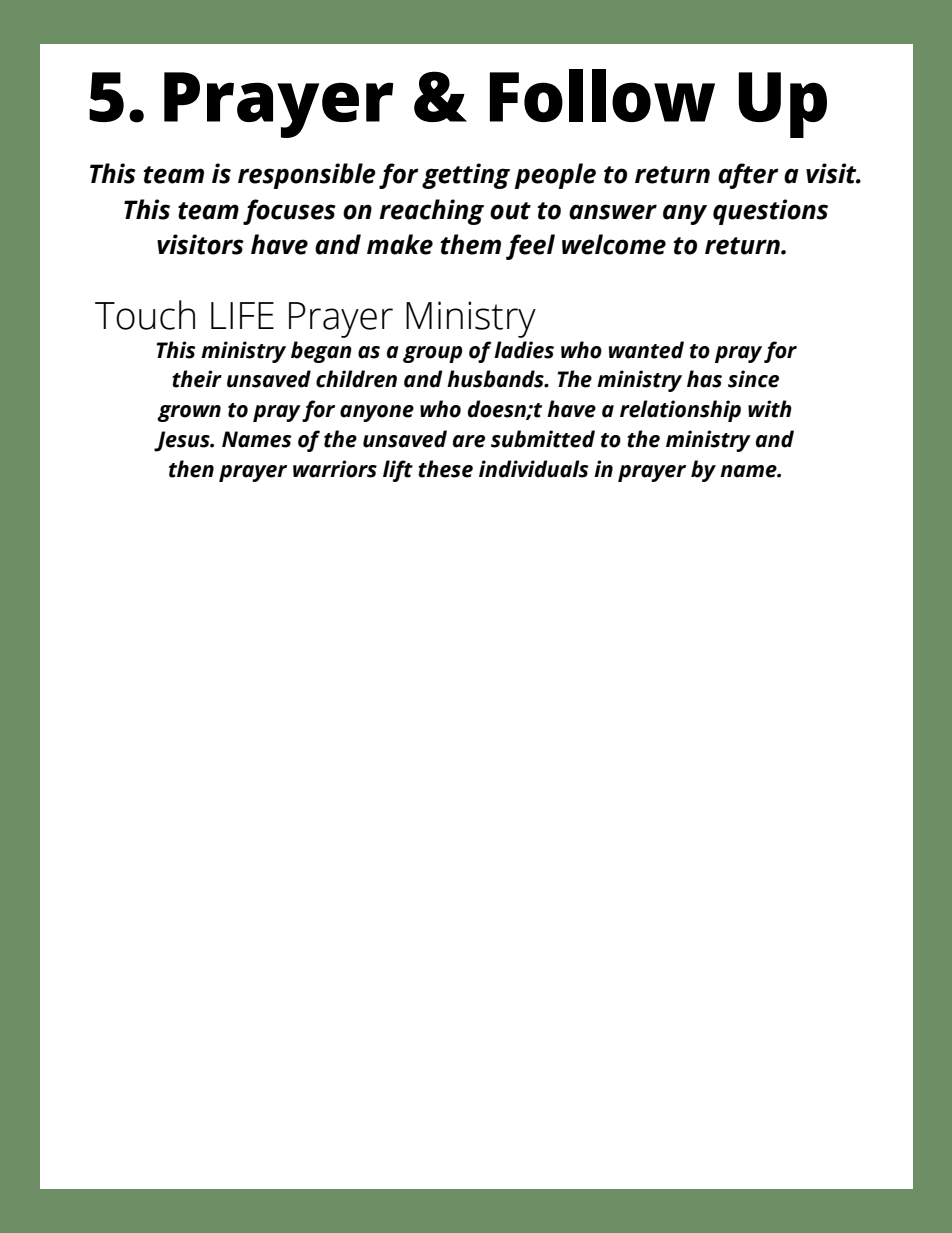 This document has height=1233, width=952. Describe the element at coordinates (748, 176) in the document. I see `after` at that location.
